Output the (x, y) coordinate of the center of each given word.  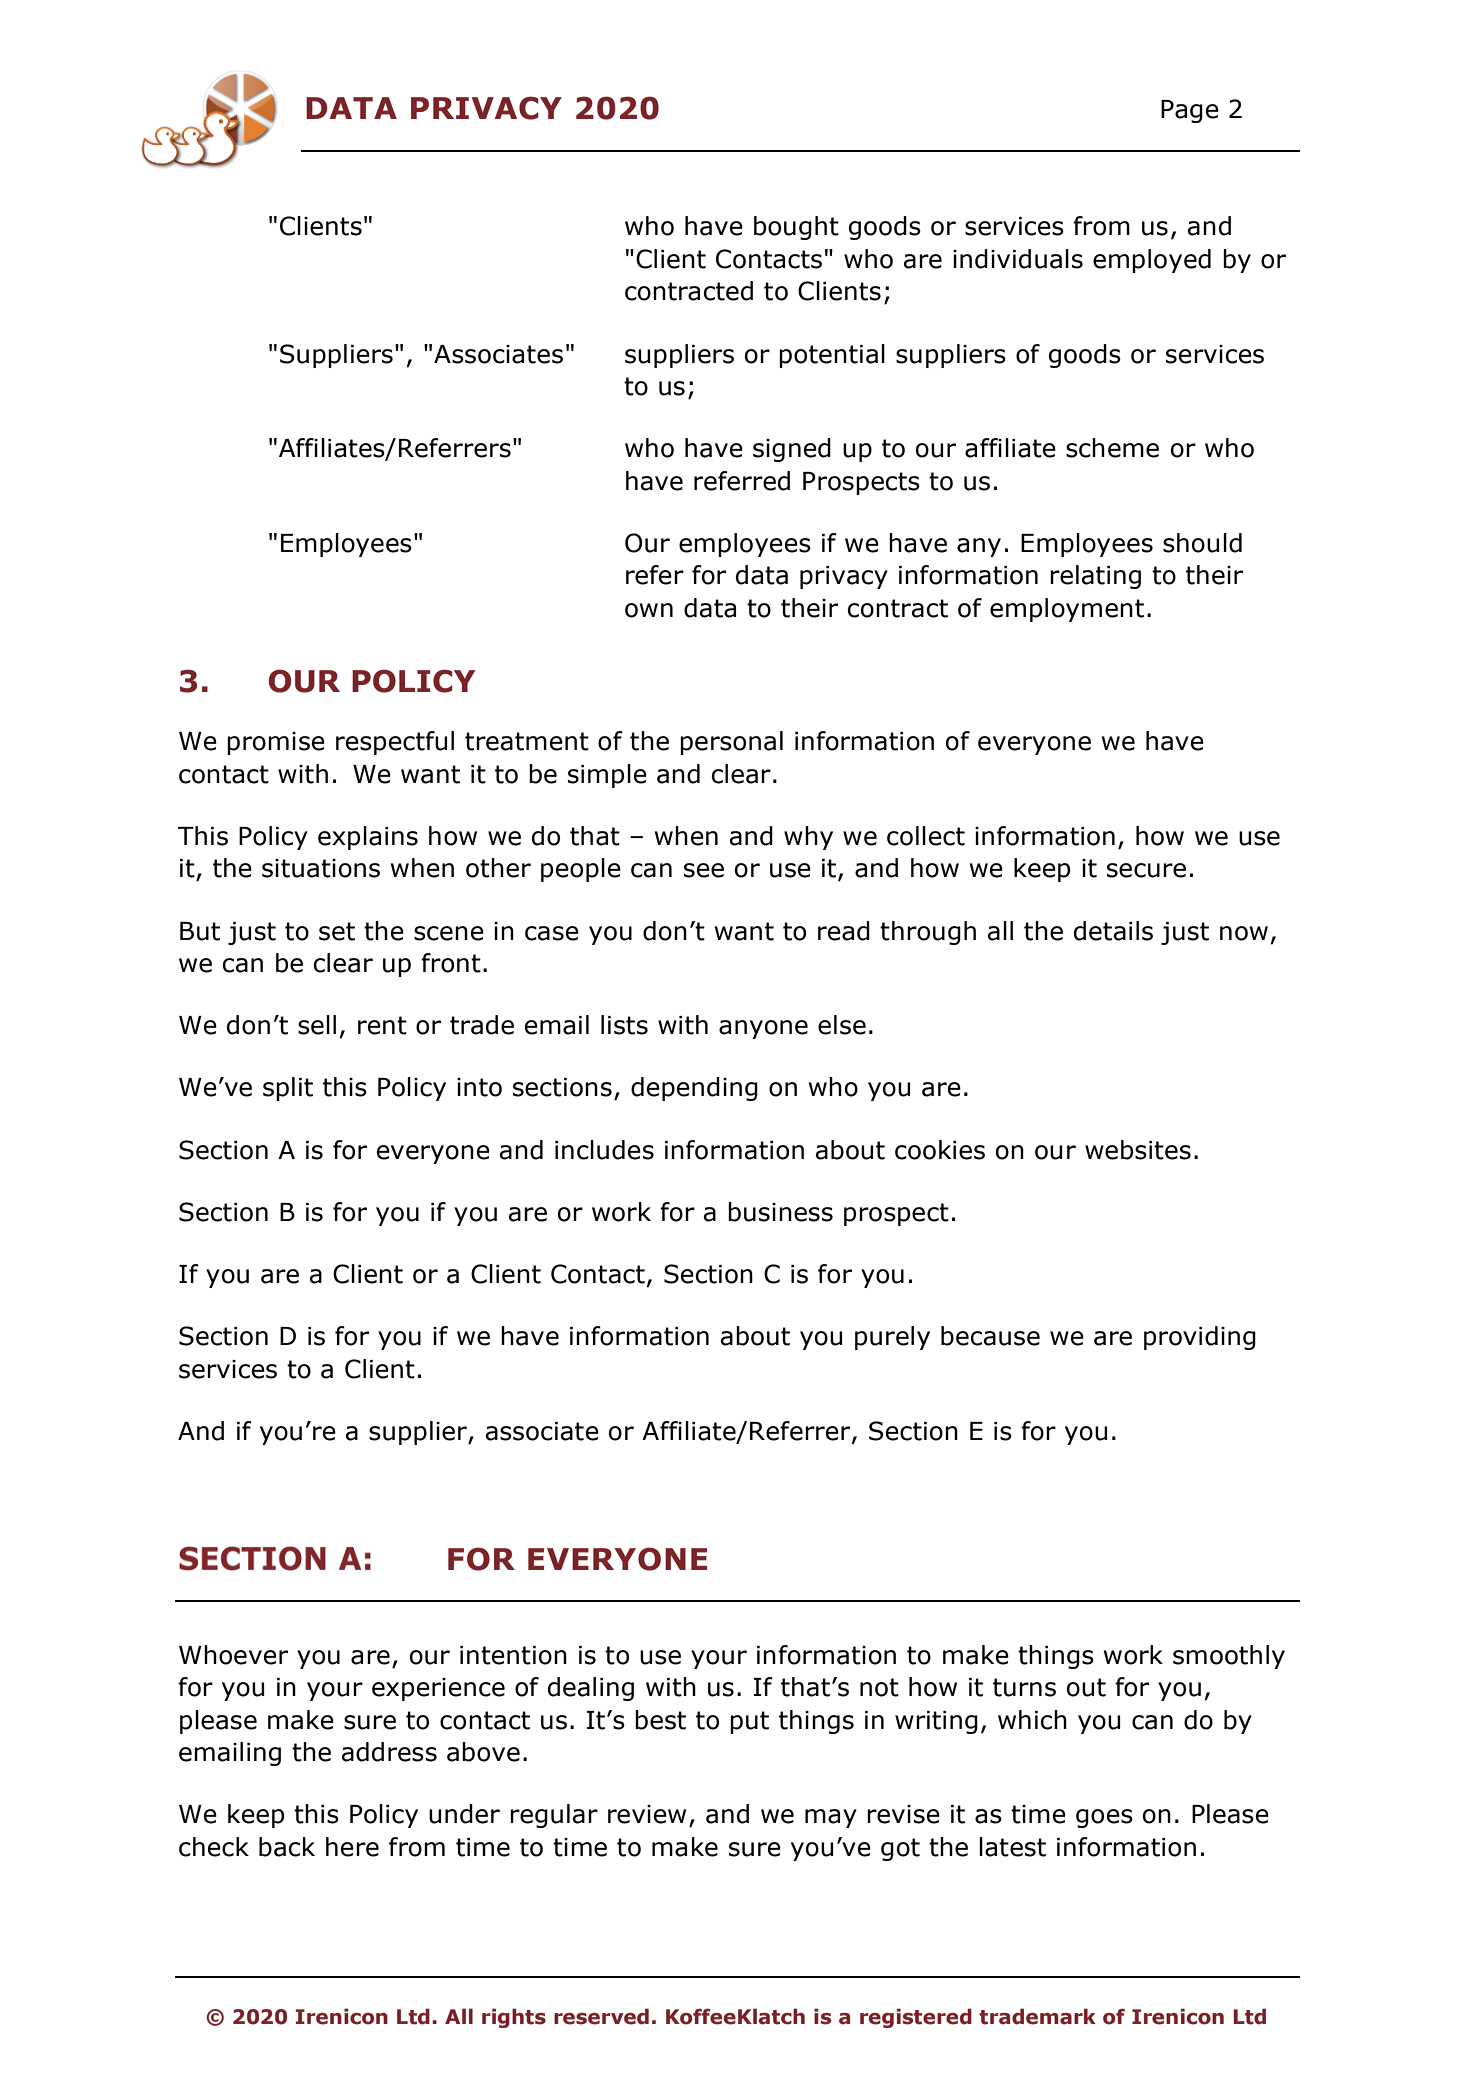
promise (276, 743)
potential (832, 356)
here (352, 1847)
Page (1190, 111)
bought (796, 228)
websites (1138, 1150)
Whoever (233, 1655)
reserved (601, 2016)
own (649, 610)
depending (694, 1089)
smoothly (1229, 1657)
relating (1095, 577)
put (749, 1722)
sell (317, 1025)
